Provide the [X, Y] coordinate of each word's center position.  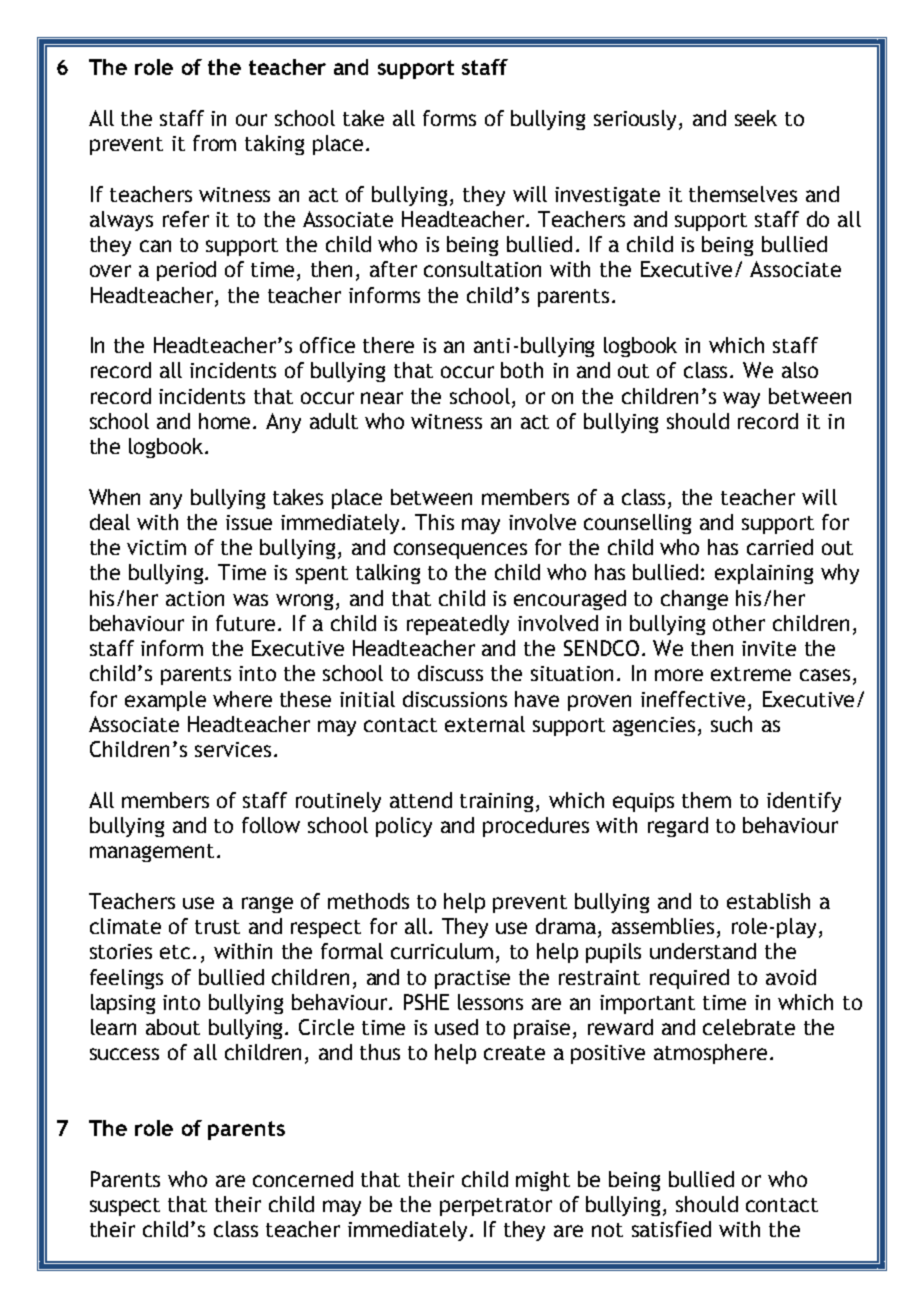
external [485, 724]
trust [217, 927]
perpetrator [496, 1207]
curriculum [442, 951]
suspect [125, 1207]
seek [756, 118]
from [214, 143]
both [522, 370]
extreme [751, 674]
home [226, 421]
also [800, 370]
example [165, 701]
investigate [607, 196]
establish [768, 901]
